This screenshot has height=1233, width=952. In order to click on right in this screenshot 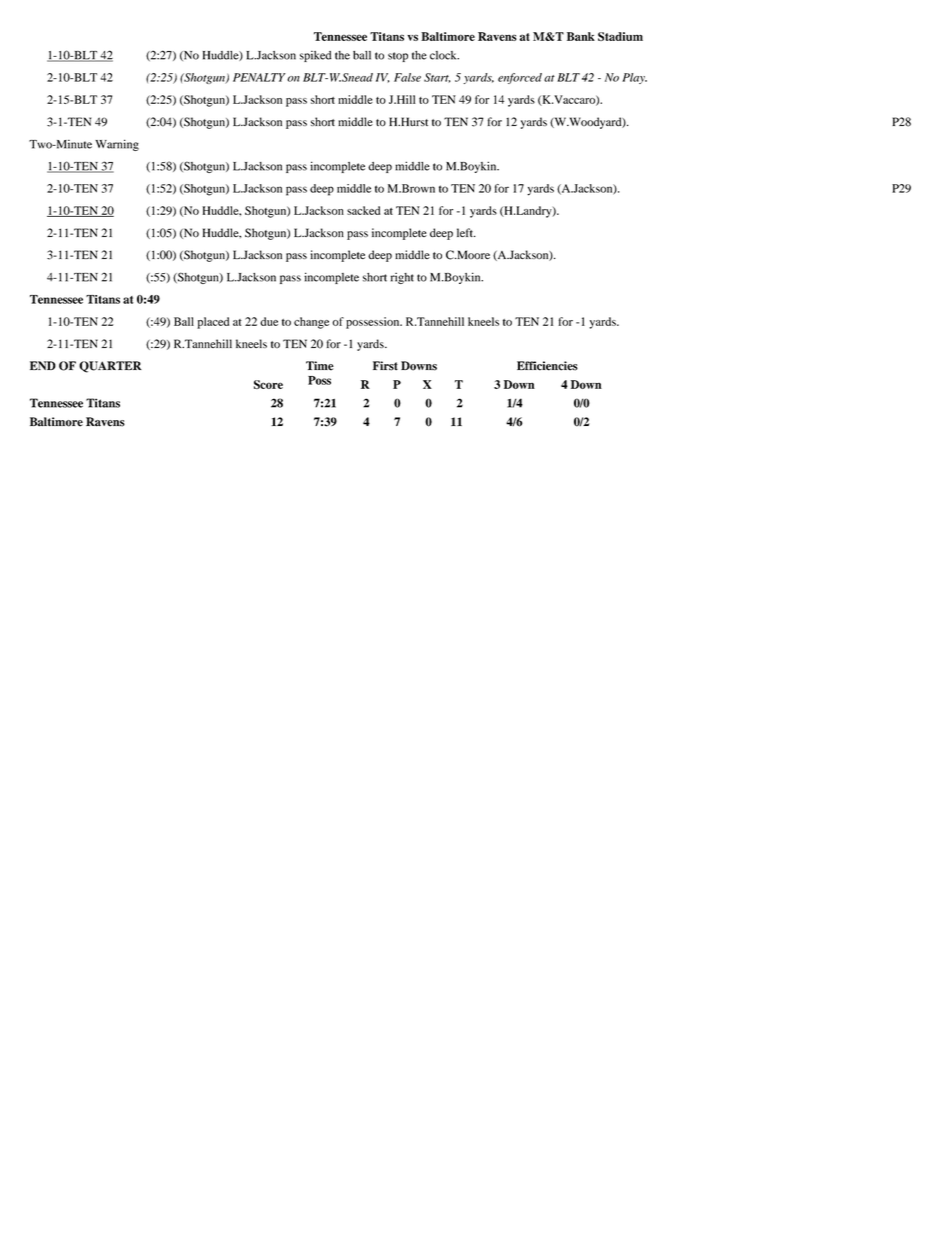, I will do `click(402, 278)`.
